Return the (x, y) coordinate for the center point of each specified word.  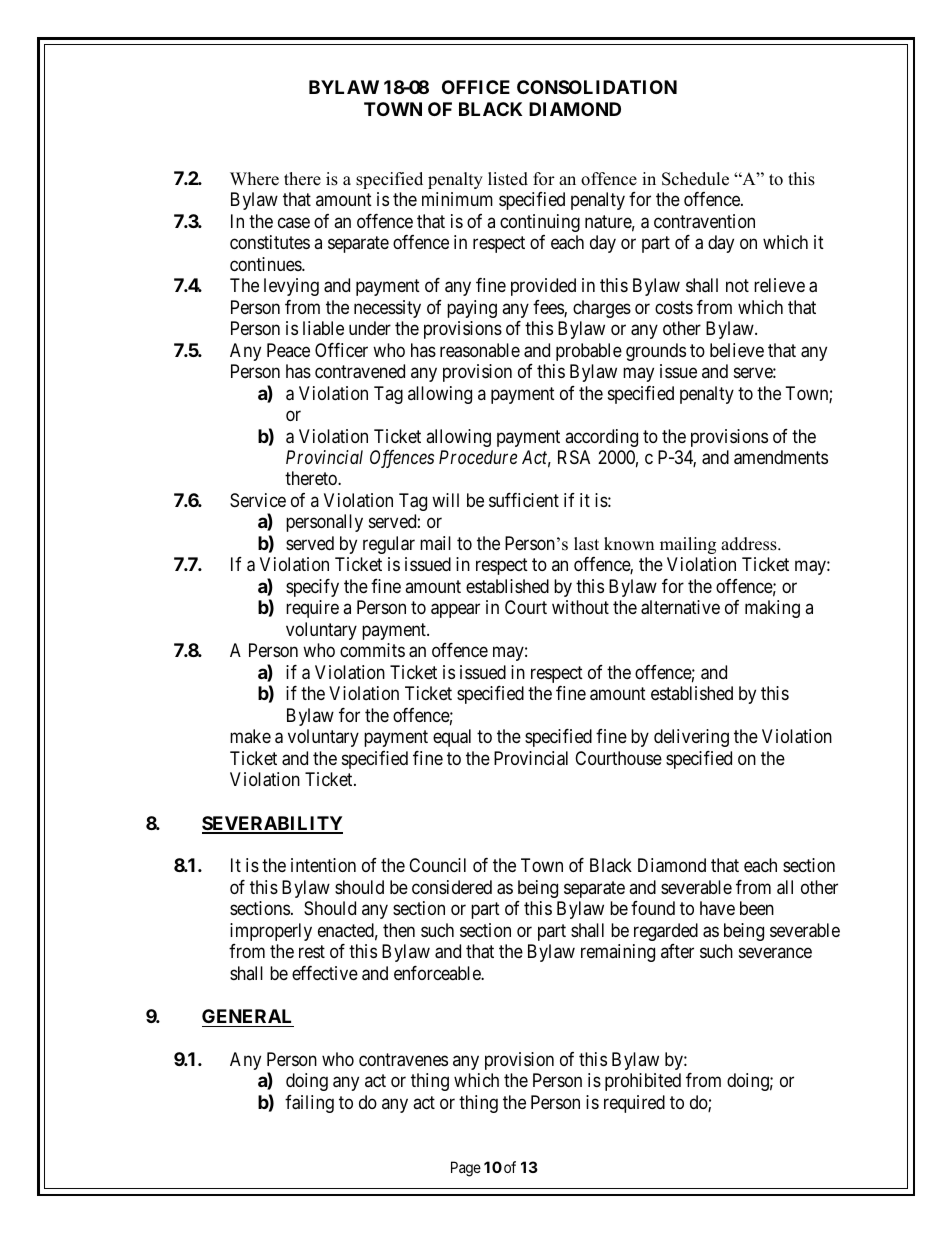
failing (309, 1104)
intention (323, 865)
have (717, 908)
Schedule (695, 179)
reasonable (480, 350)
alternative (680, 607)
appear (455, 611)
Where (254, 179)
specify (312, 588)
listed (508, 179)
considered (452, 887)
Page (466, 1169)
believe (737, 350)
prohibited (643, 1082)
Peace (288, 350)
